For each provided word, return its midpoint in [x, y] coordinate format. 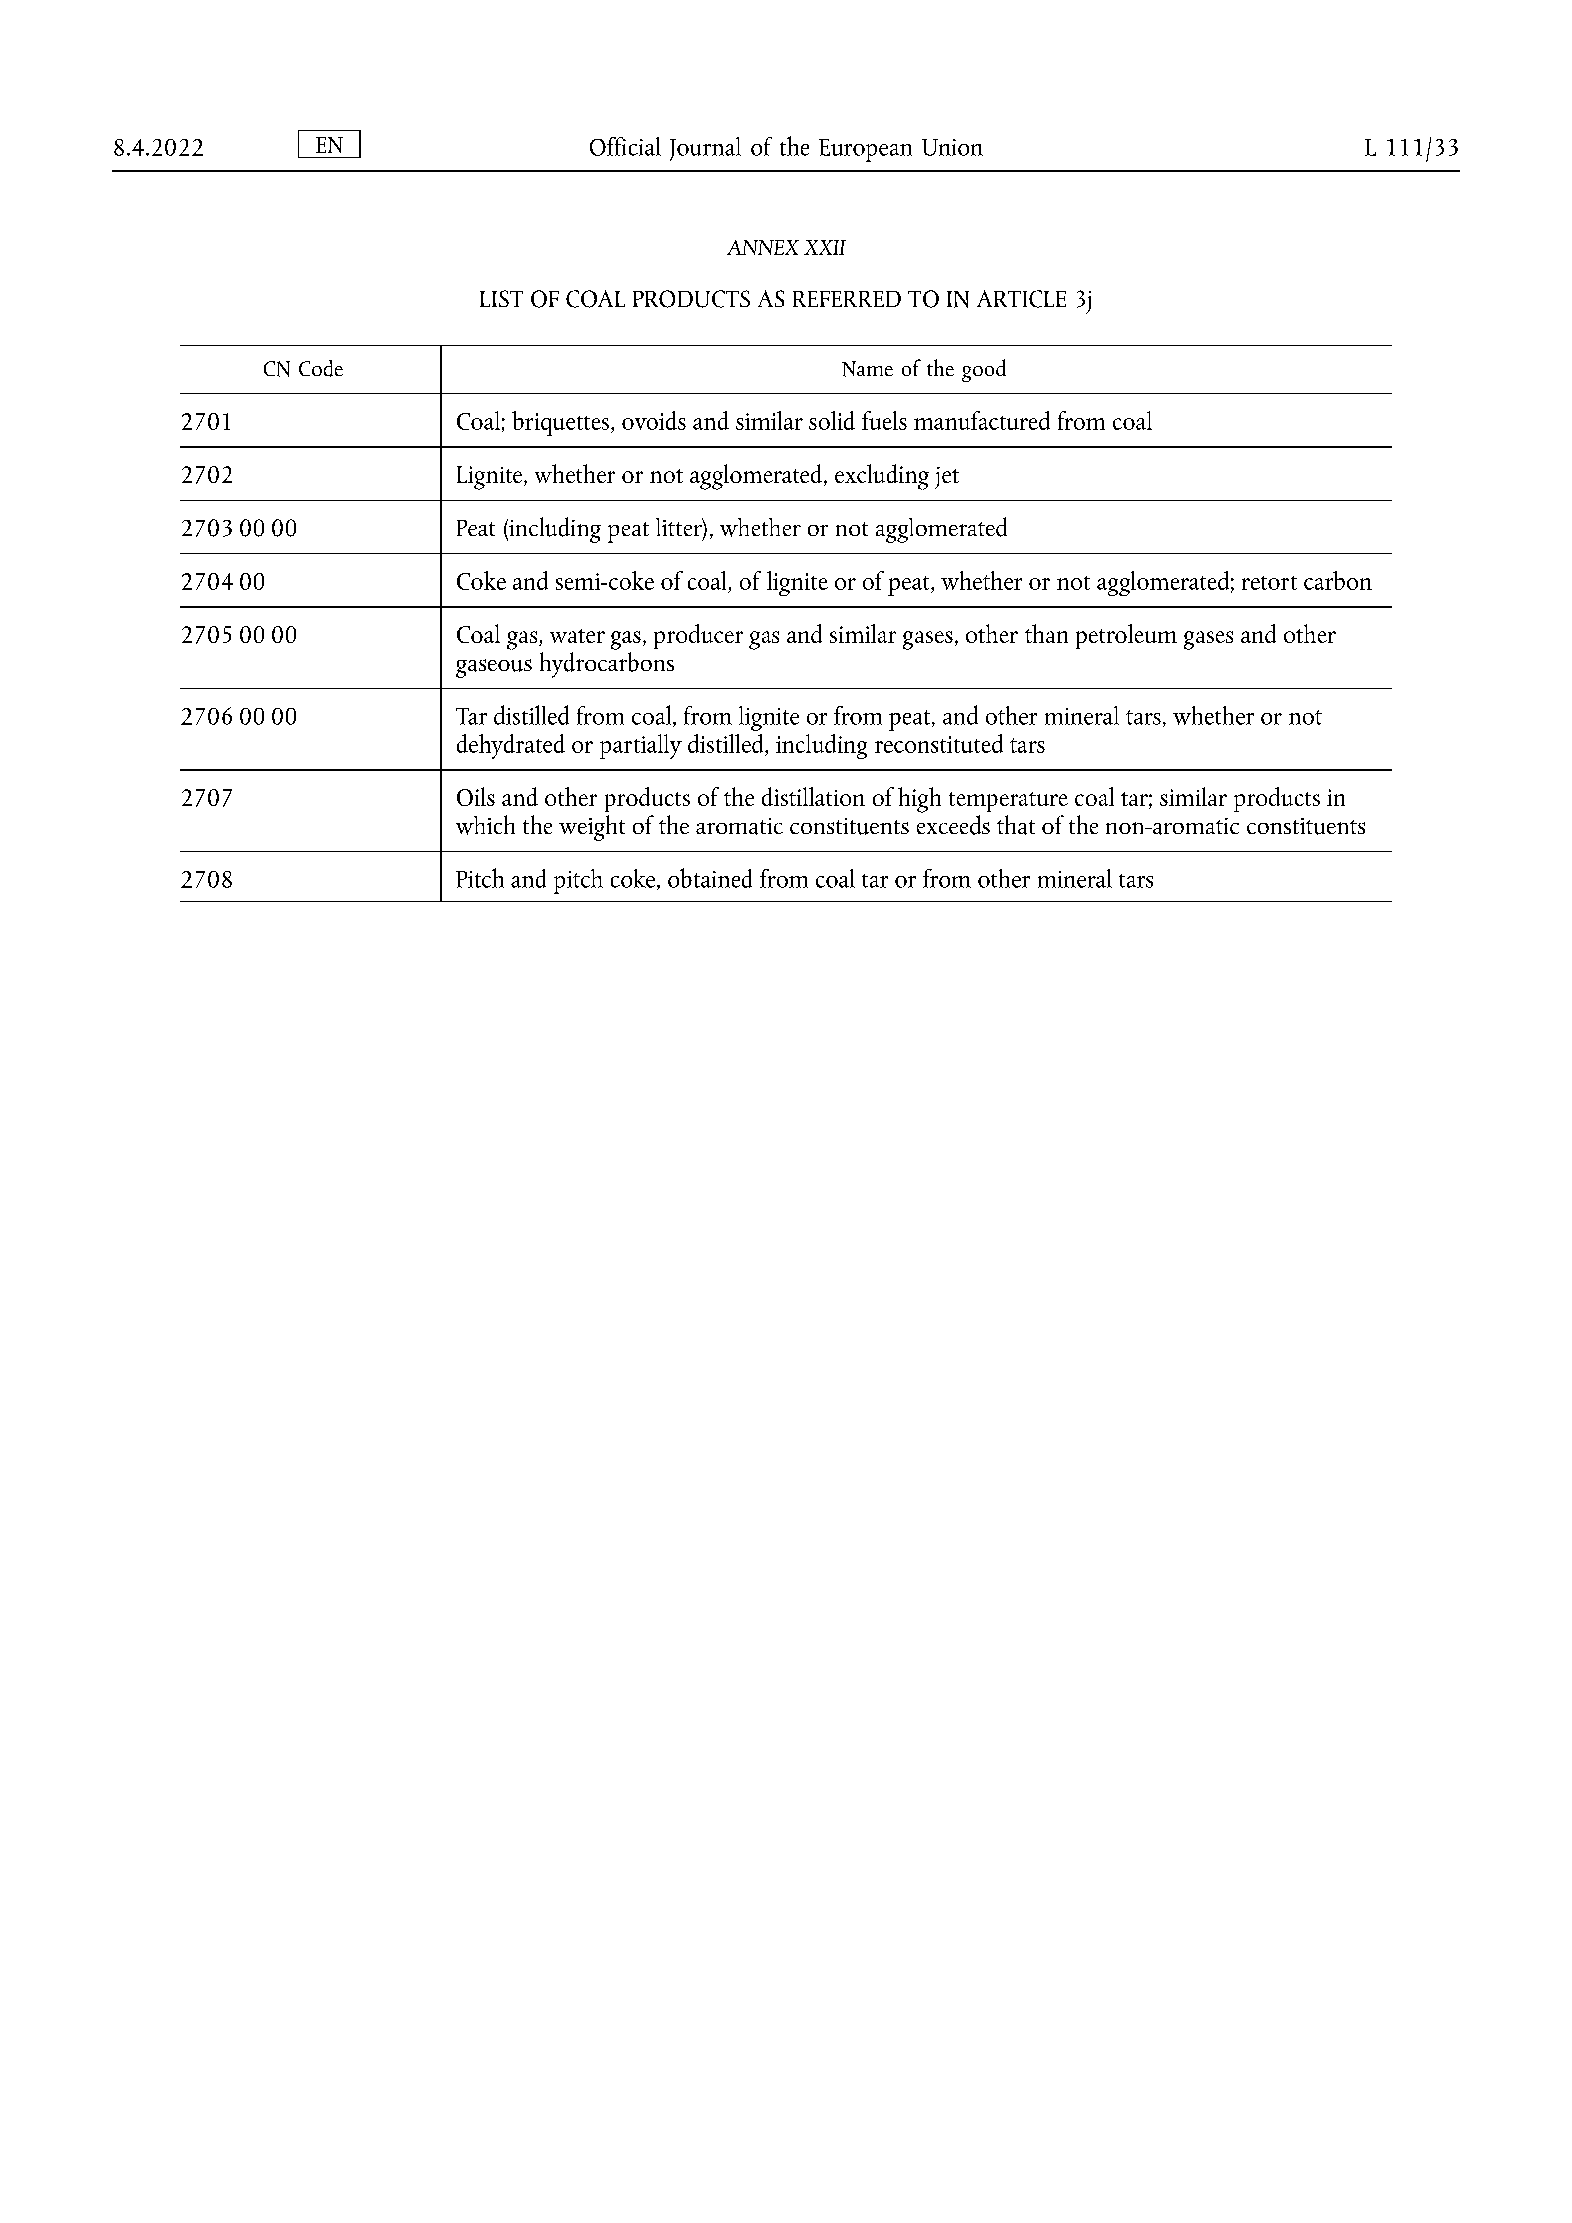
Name [867, 369]
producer [698, 636]
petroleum [1126, 636]
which [485, 825]
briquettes [560, 423]
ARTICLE [1021, 299]
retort [1269, 583]
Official [625, 146]
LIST [501, 298]
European [865, 150]
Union [952, 147]
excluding [882, 477]
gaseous [494, 668]
